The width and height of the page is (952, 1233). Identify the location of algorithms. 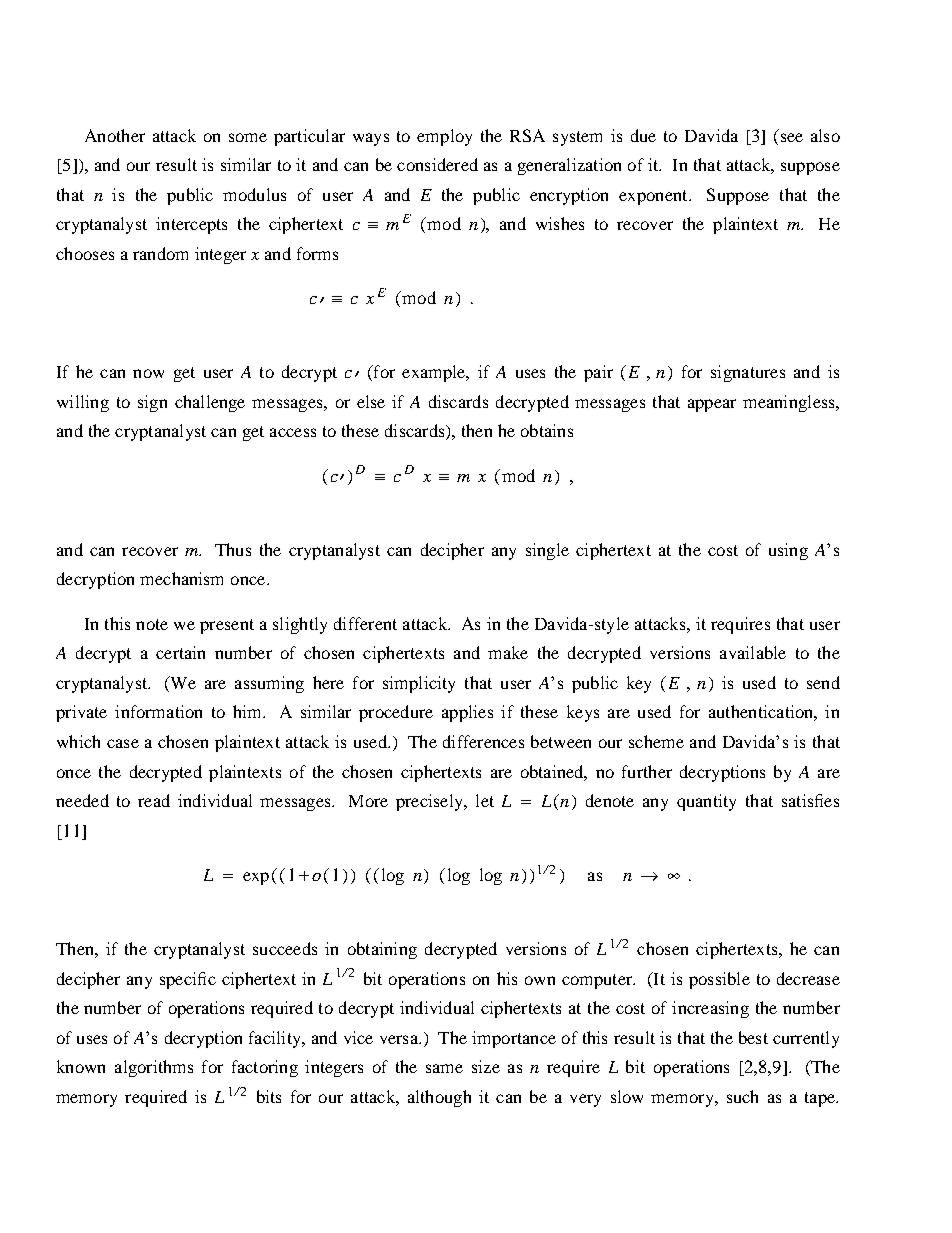
(154, 1068).
